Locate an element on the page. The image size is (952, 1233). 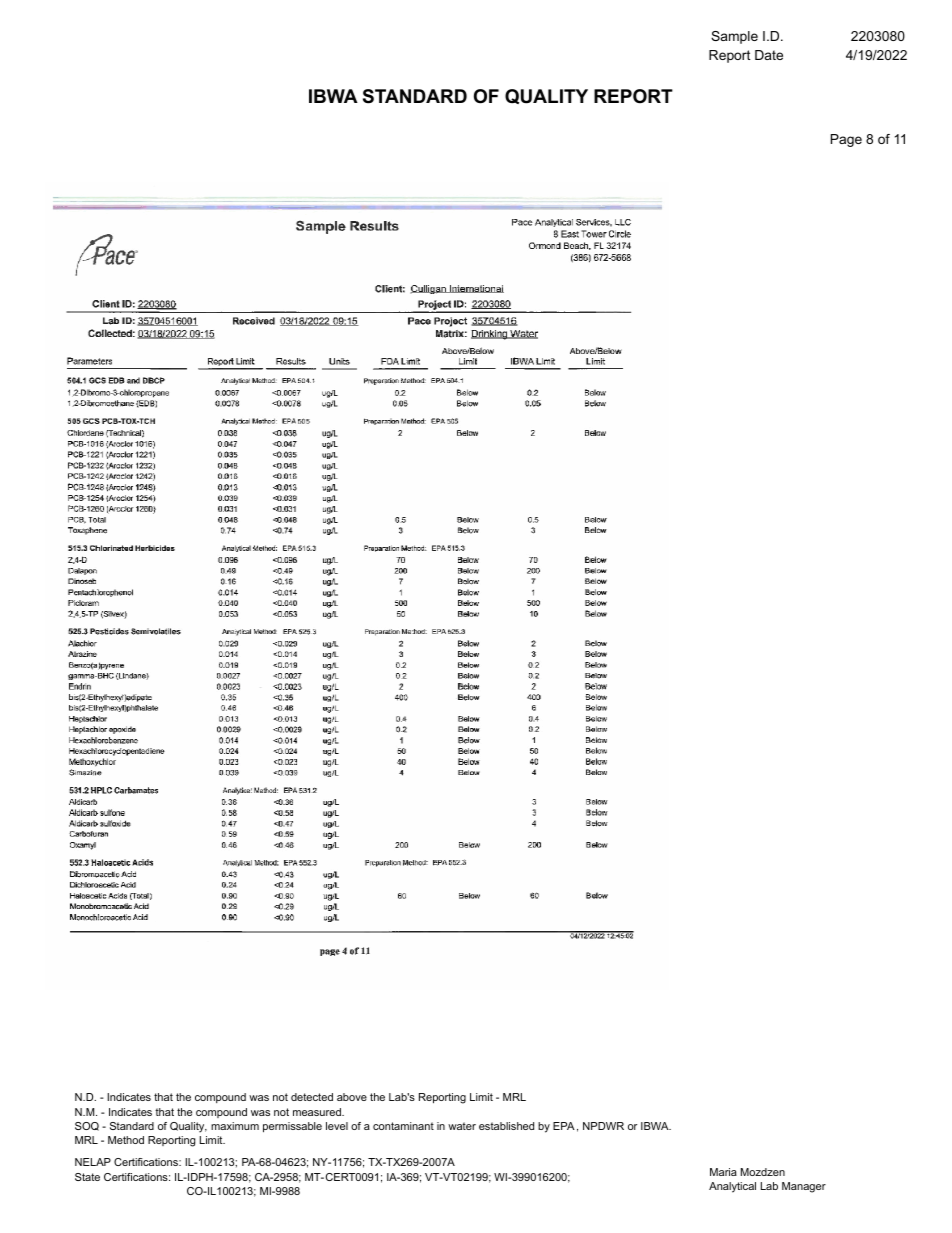
contaminant is located at coordinates (403, 1126).
